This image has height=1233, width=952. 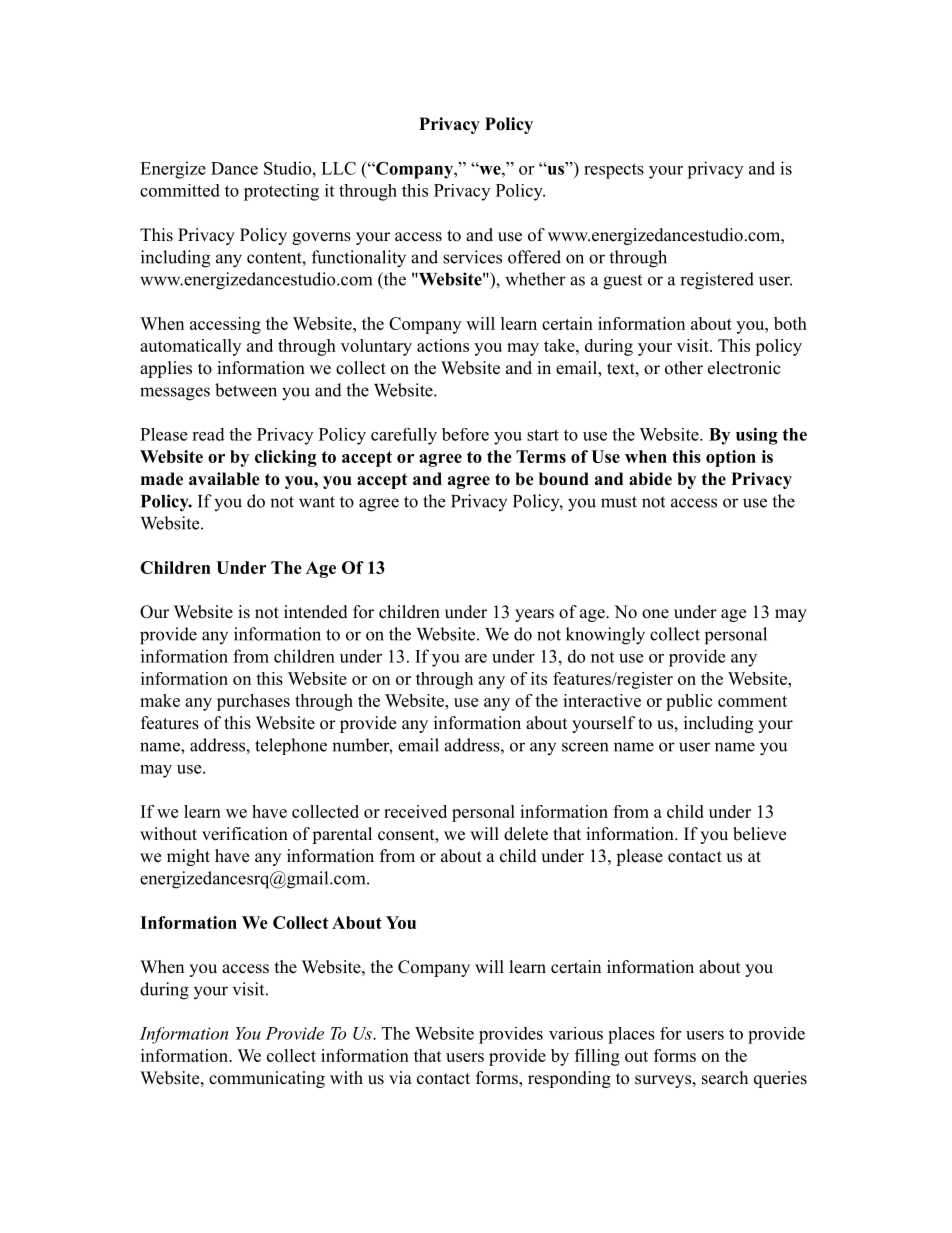 What do you see at coordinates (534, 615) in the image?
I see `years` at bounding box center [534, 615].
